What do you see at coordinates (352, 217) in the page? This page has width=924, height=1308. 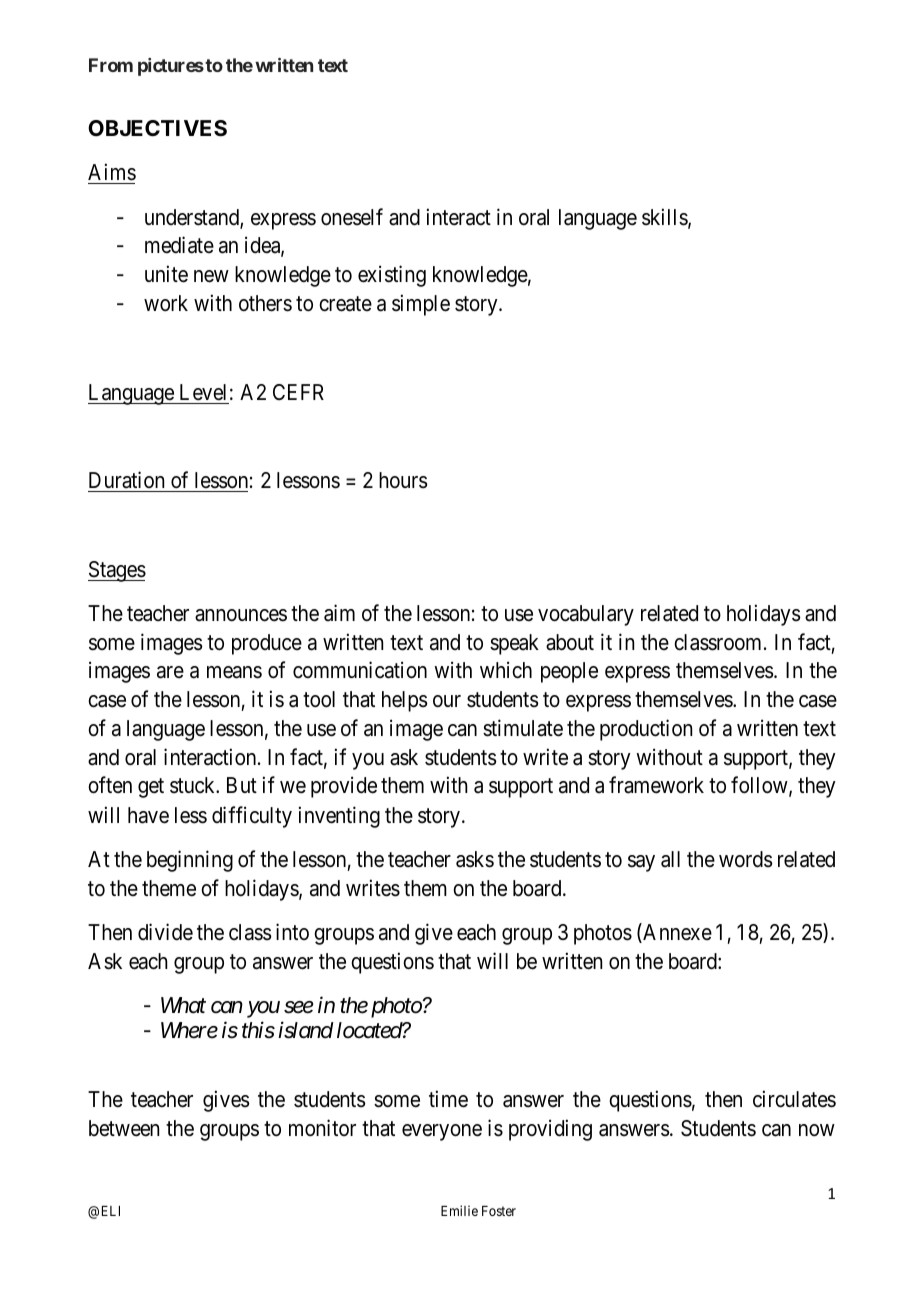 I see `oneself` at bounding box center [352, 217].
